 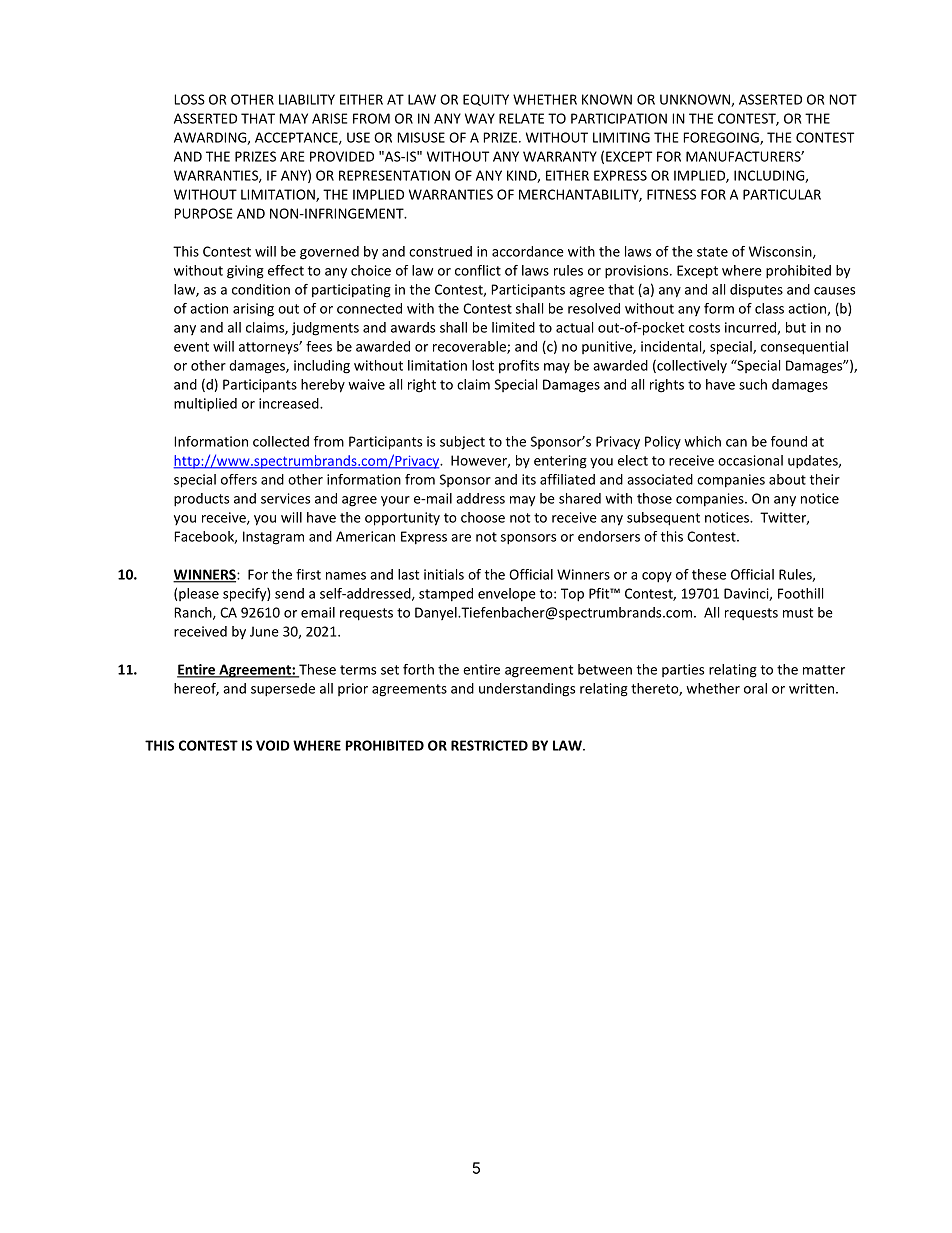 I want to click on fees, so click(x=319, y=346).
